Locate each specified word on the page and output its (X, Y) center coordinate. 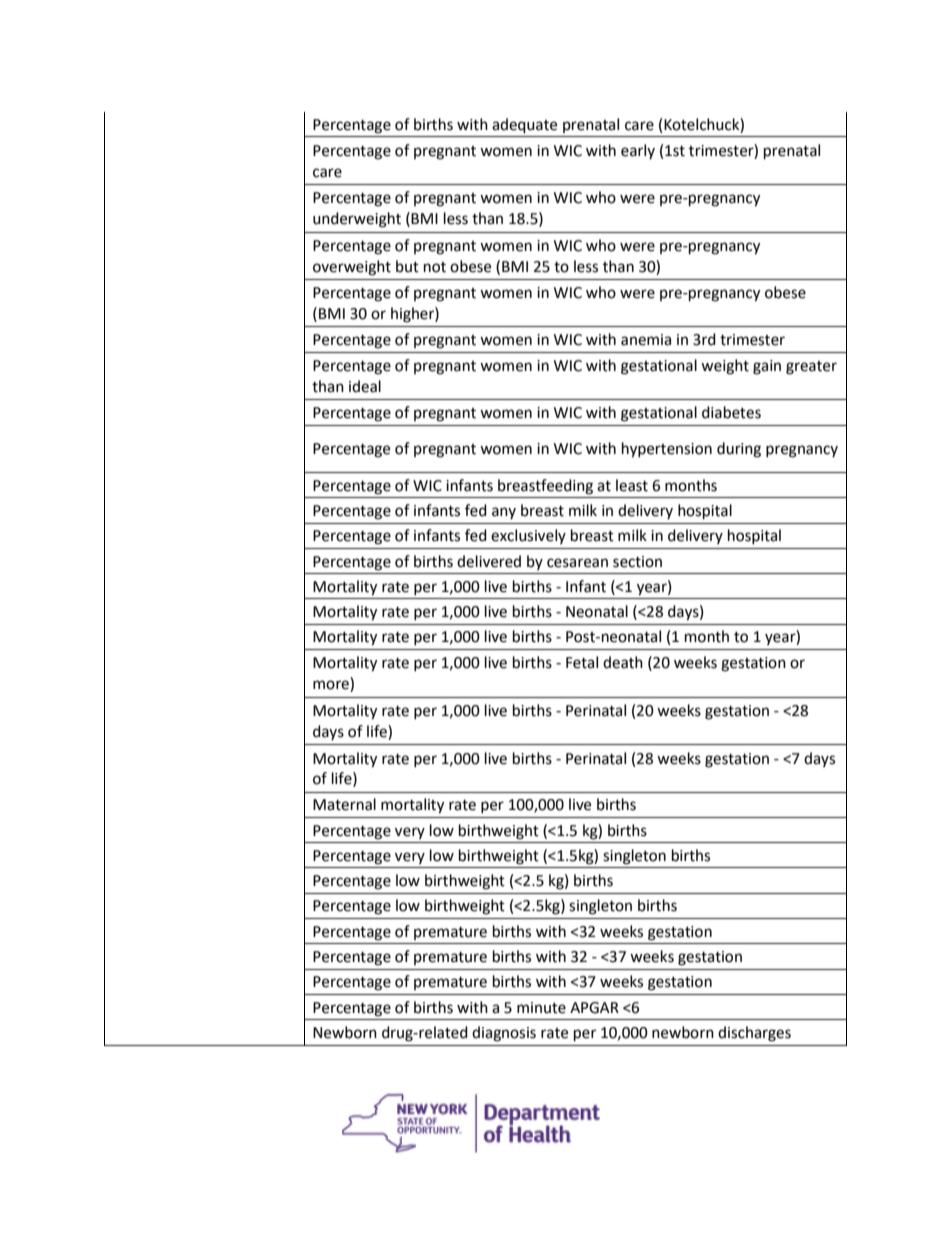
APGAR (594, 1008)
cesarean (577, 563)
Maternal (344, 804)
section (637, 562)
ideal (365, 386)
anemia (646, 340)
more (332, 686)
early (638, 151)
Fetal (582, 662)
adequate (524, 126)
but (407, 266)
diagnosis (504, 1034)
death (623, 662)
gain (767, 367)
